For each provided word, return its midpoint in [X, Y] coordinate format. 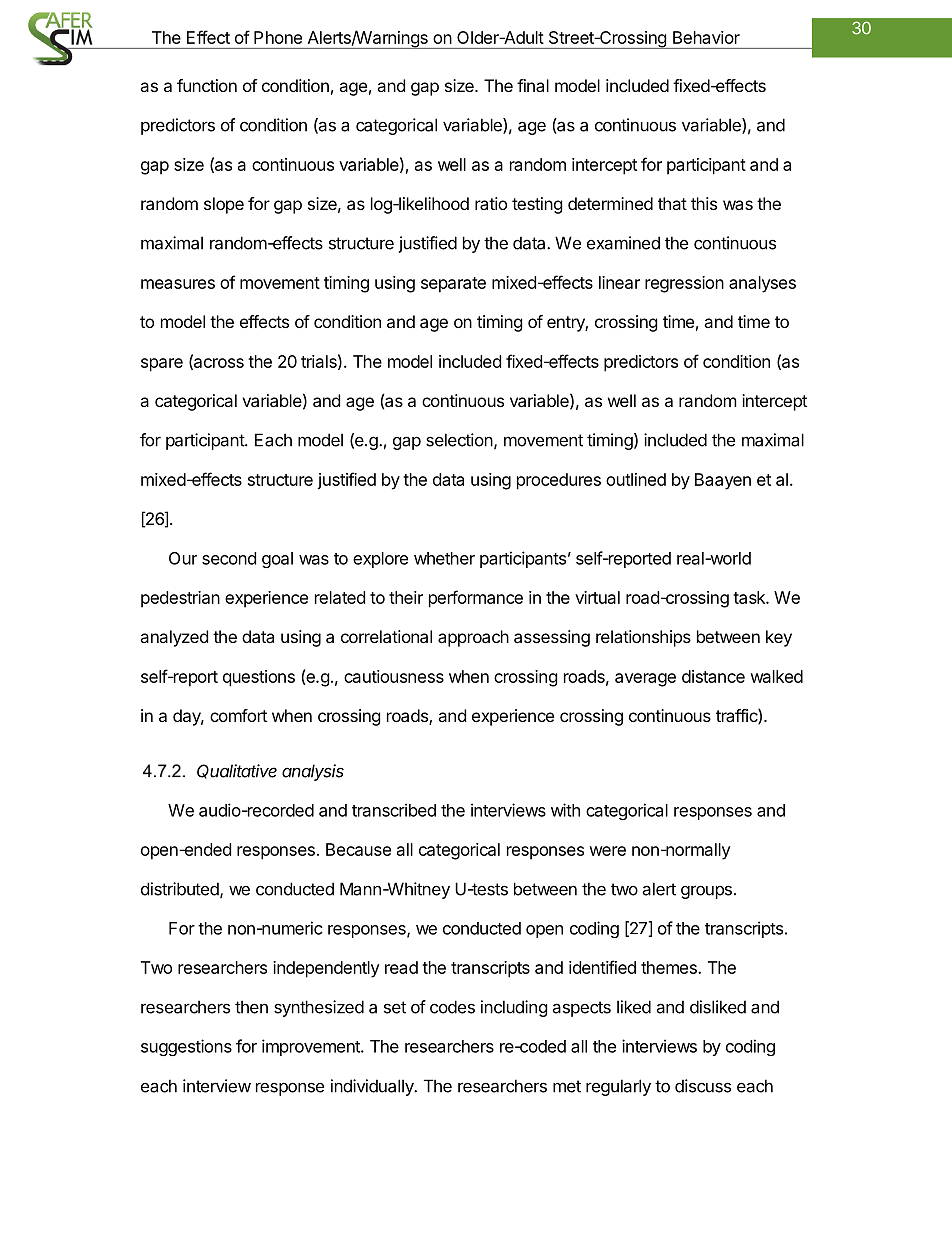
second [229, 558]
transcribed [394, 810]
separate [453, 285]
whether [444, 558]
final [533, 85]
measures [178, 284]
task [750, 597]
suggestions [186, 1047]
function [207, 85]
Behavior [706, 37]
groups [706, 892]
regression [684, 284]
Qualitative [237, 771]
